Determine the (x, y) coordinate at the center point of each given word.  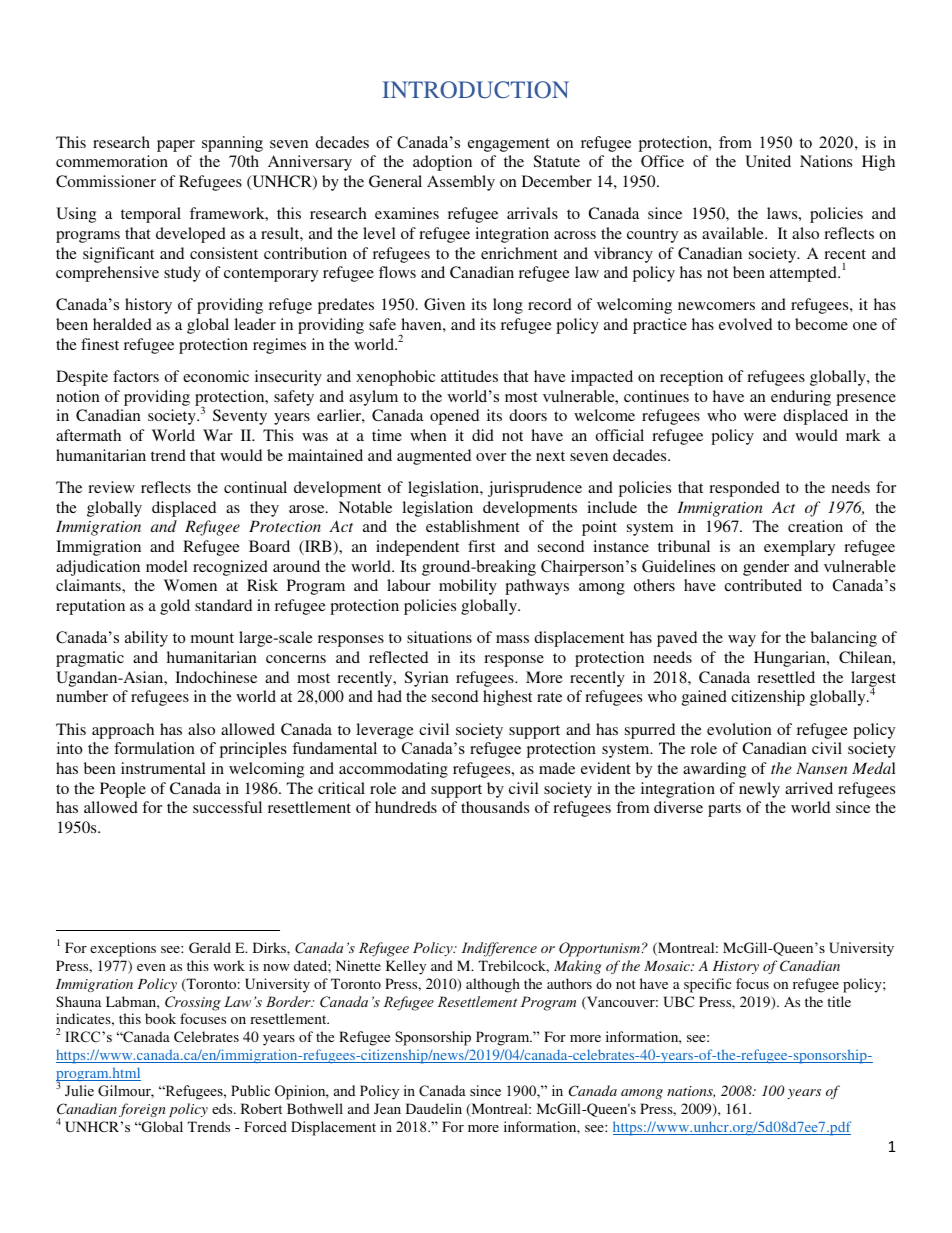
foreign (142, 1110)
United (768, 161)
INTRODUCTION (475, 90)
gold (175, 607)
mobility (468, 587)
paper (176, 146)
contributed (763, 585)
